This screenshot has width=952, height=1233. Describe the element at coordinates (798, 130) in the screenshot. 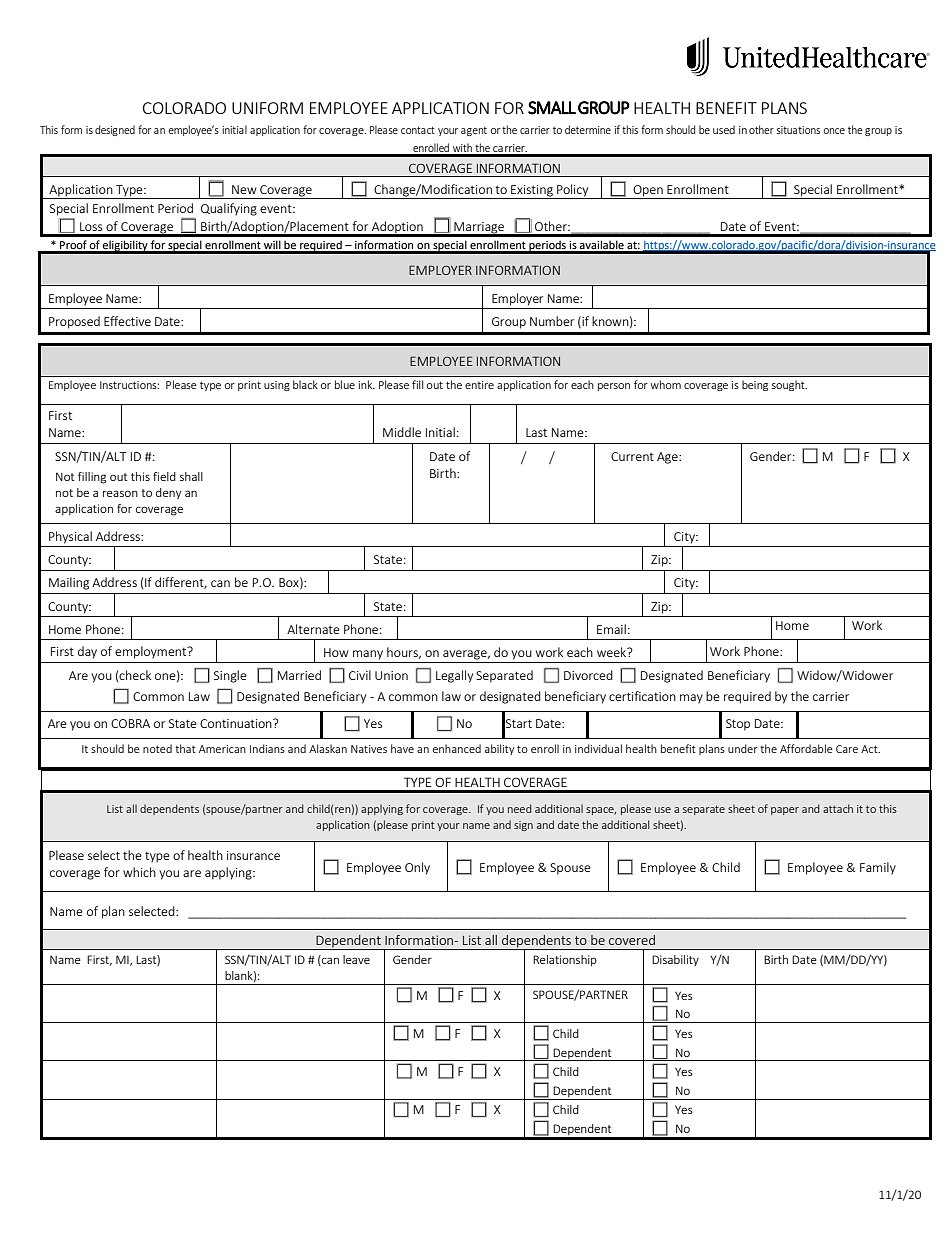

I see `situations` at that location.
